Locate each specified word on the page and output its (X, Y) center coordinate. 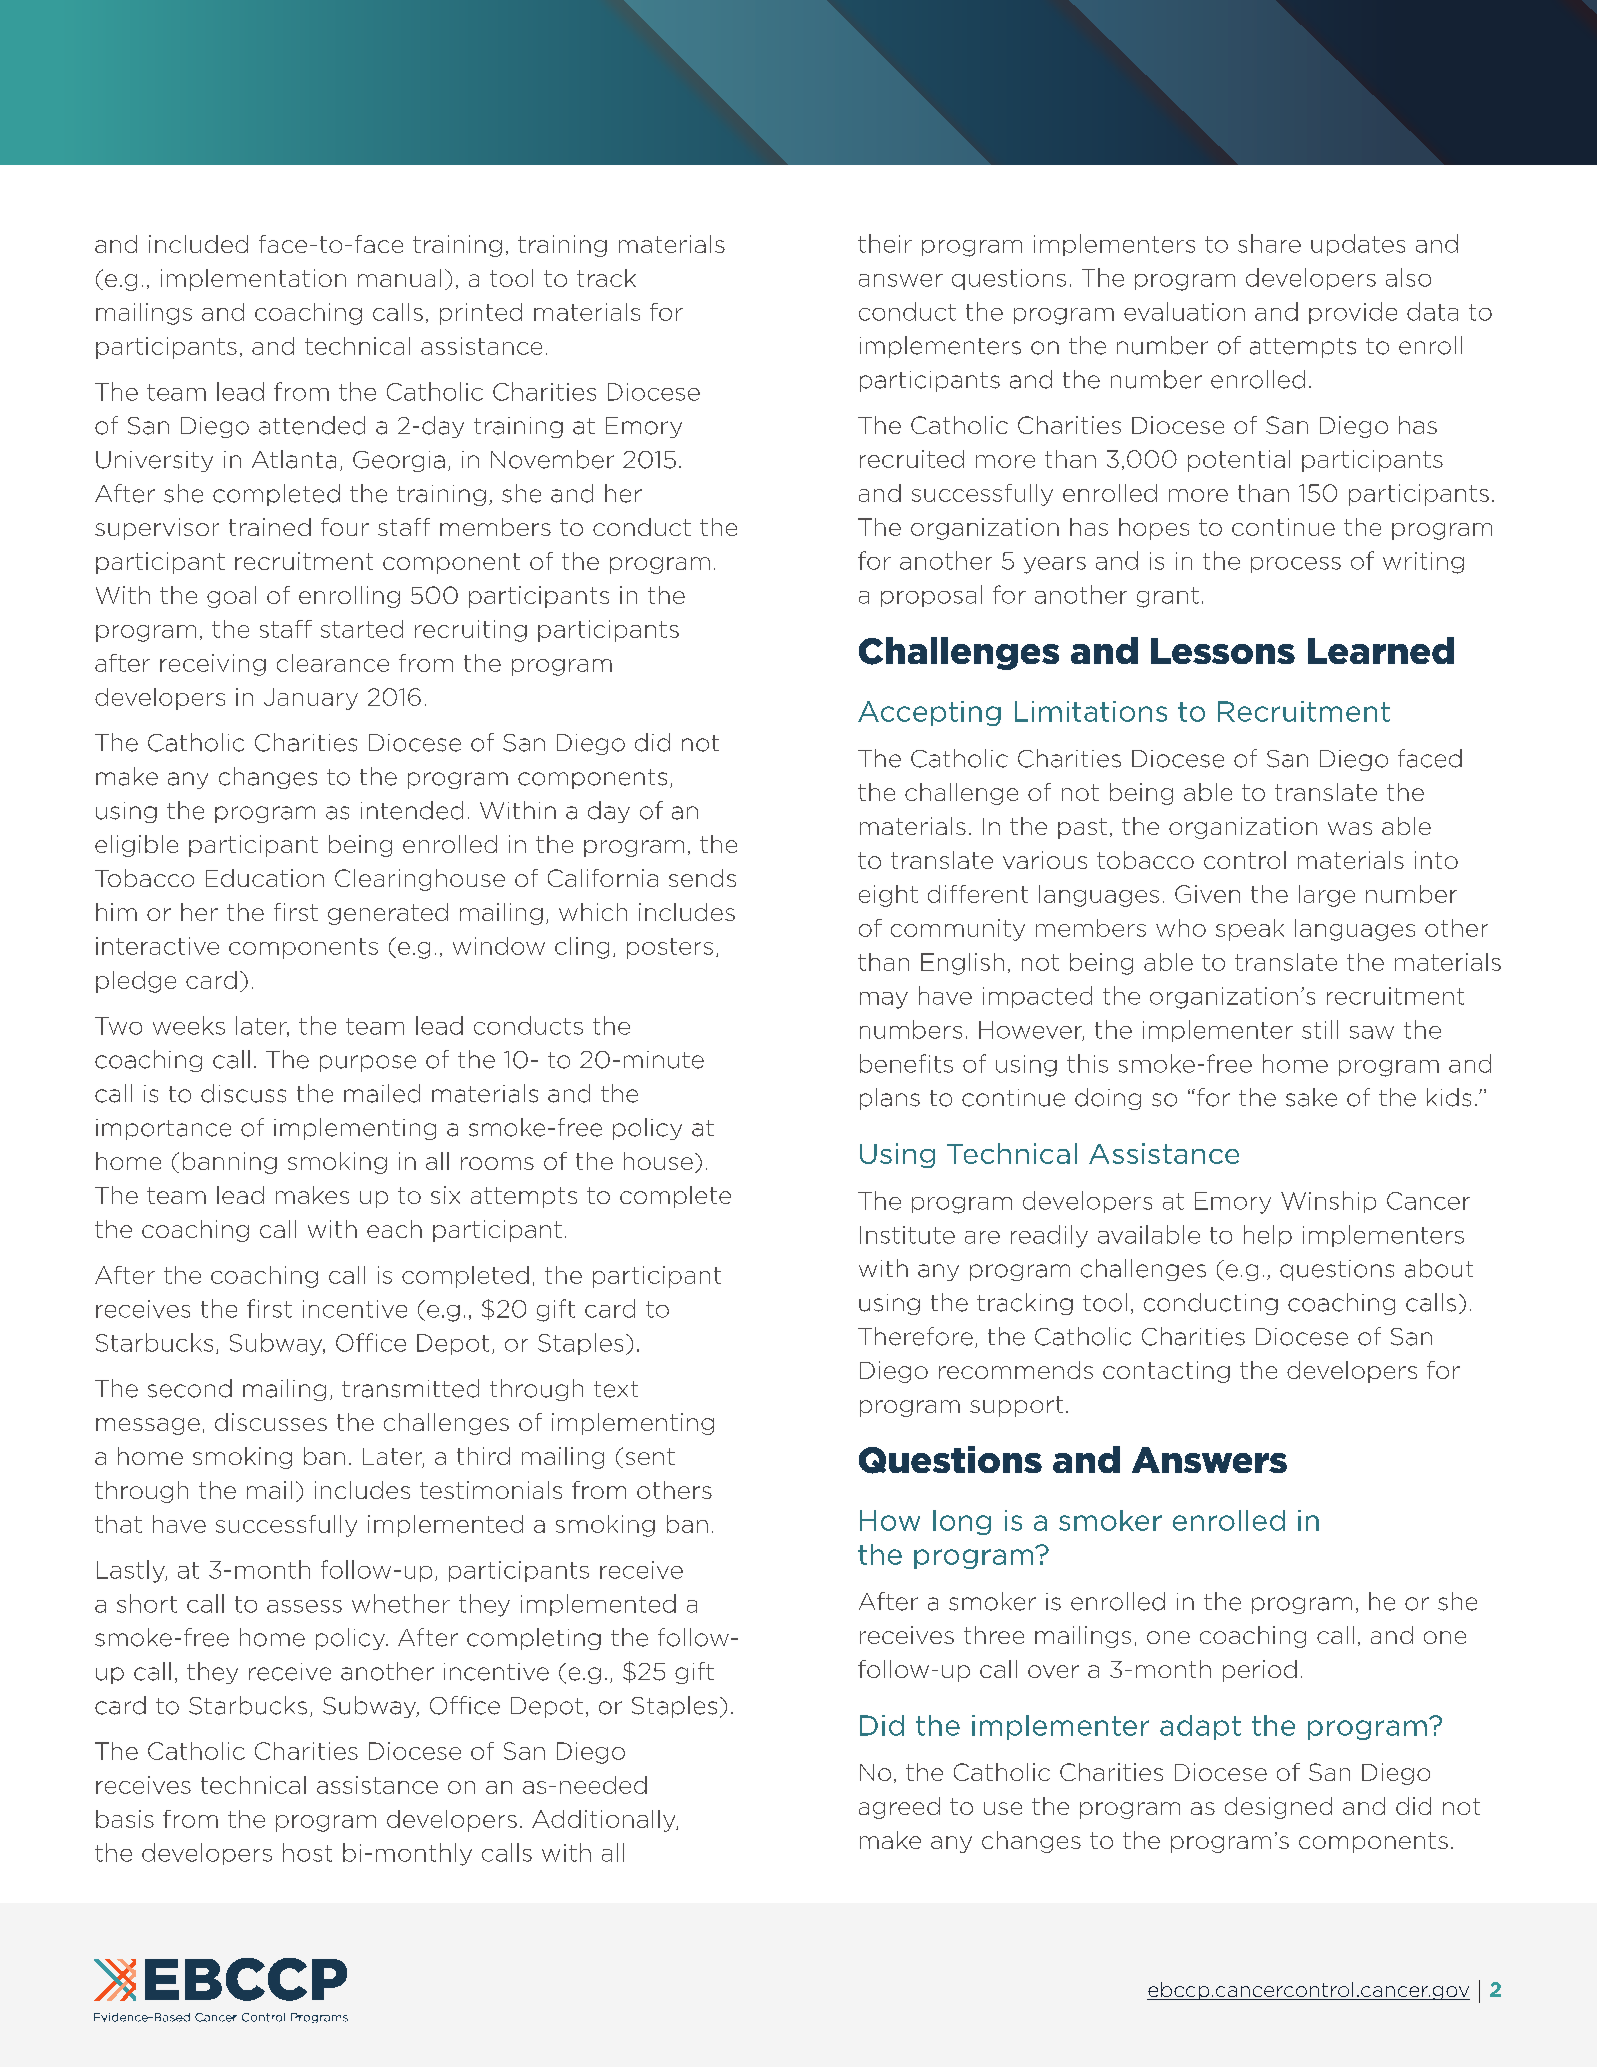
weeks (189, 1025)
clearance (333, 663)
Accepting (929, 713)
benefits (906, 1063)
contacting (1166, 1372)
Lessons (1223, 651)
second (190, 1388)
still (1320, 1029)
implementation (253, 280)
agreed (899, 1808)
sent (650, 1456)
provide (1353, 313)
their (885, 243)
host (307, 1852)
